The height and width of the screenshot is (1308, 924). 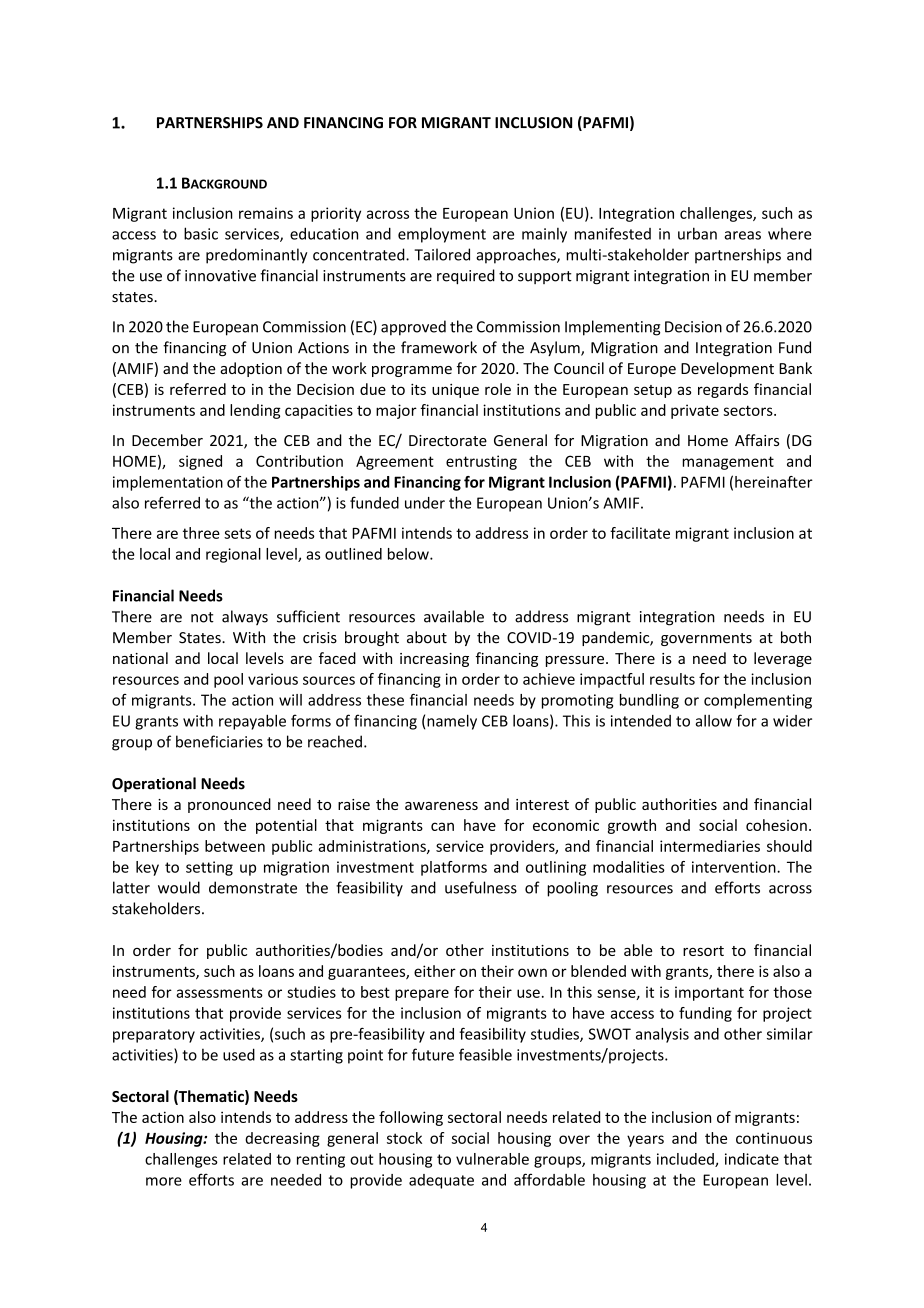 What do you see at coordinates (442, 235) in the screenshot?
I see `employment` at bounding box center [442, 235].
